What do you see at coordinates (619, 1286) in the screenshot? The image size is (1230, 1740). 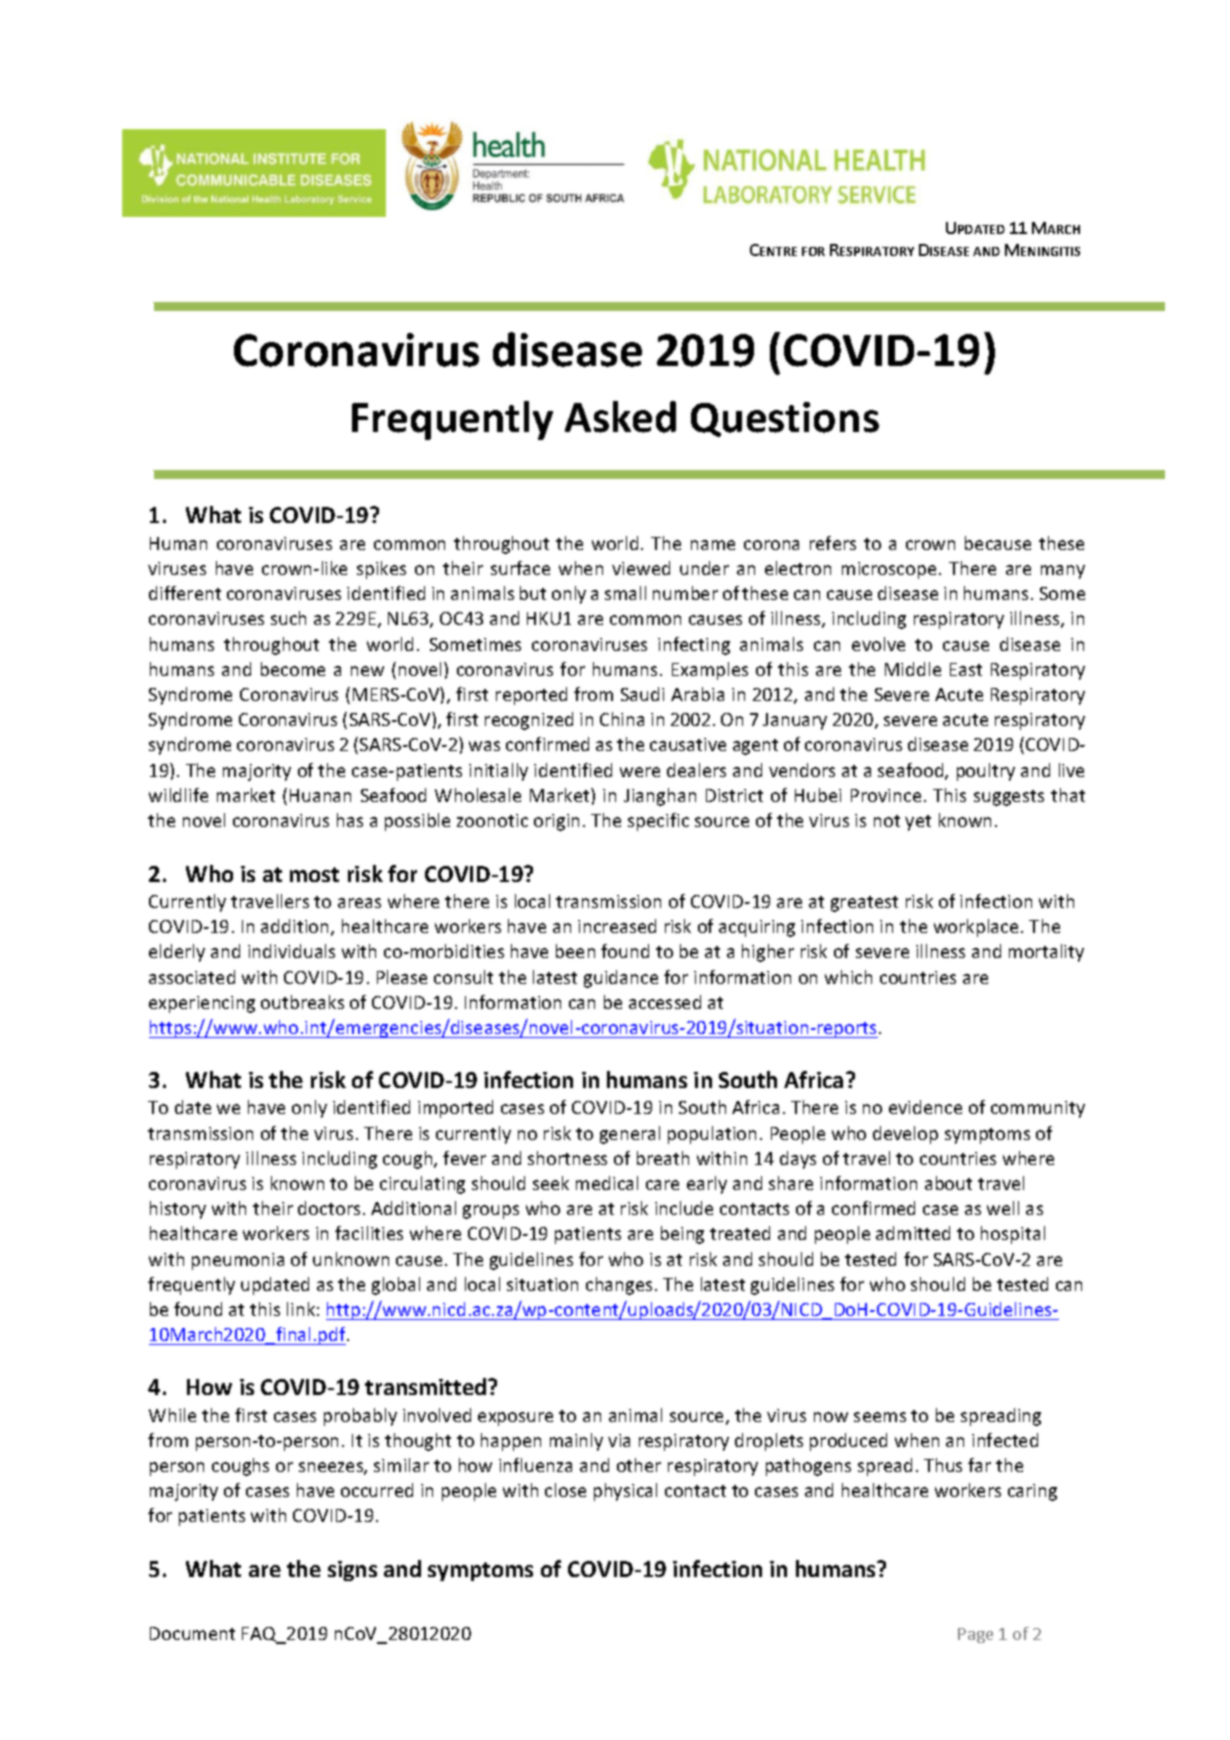 I see `changes` at bounding box center [619, 1286].
